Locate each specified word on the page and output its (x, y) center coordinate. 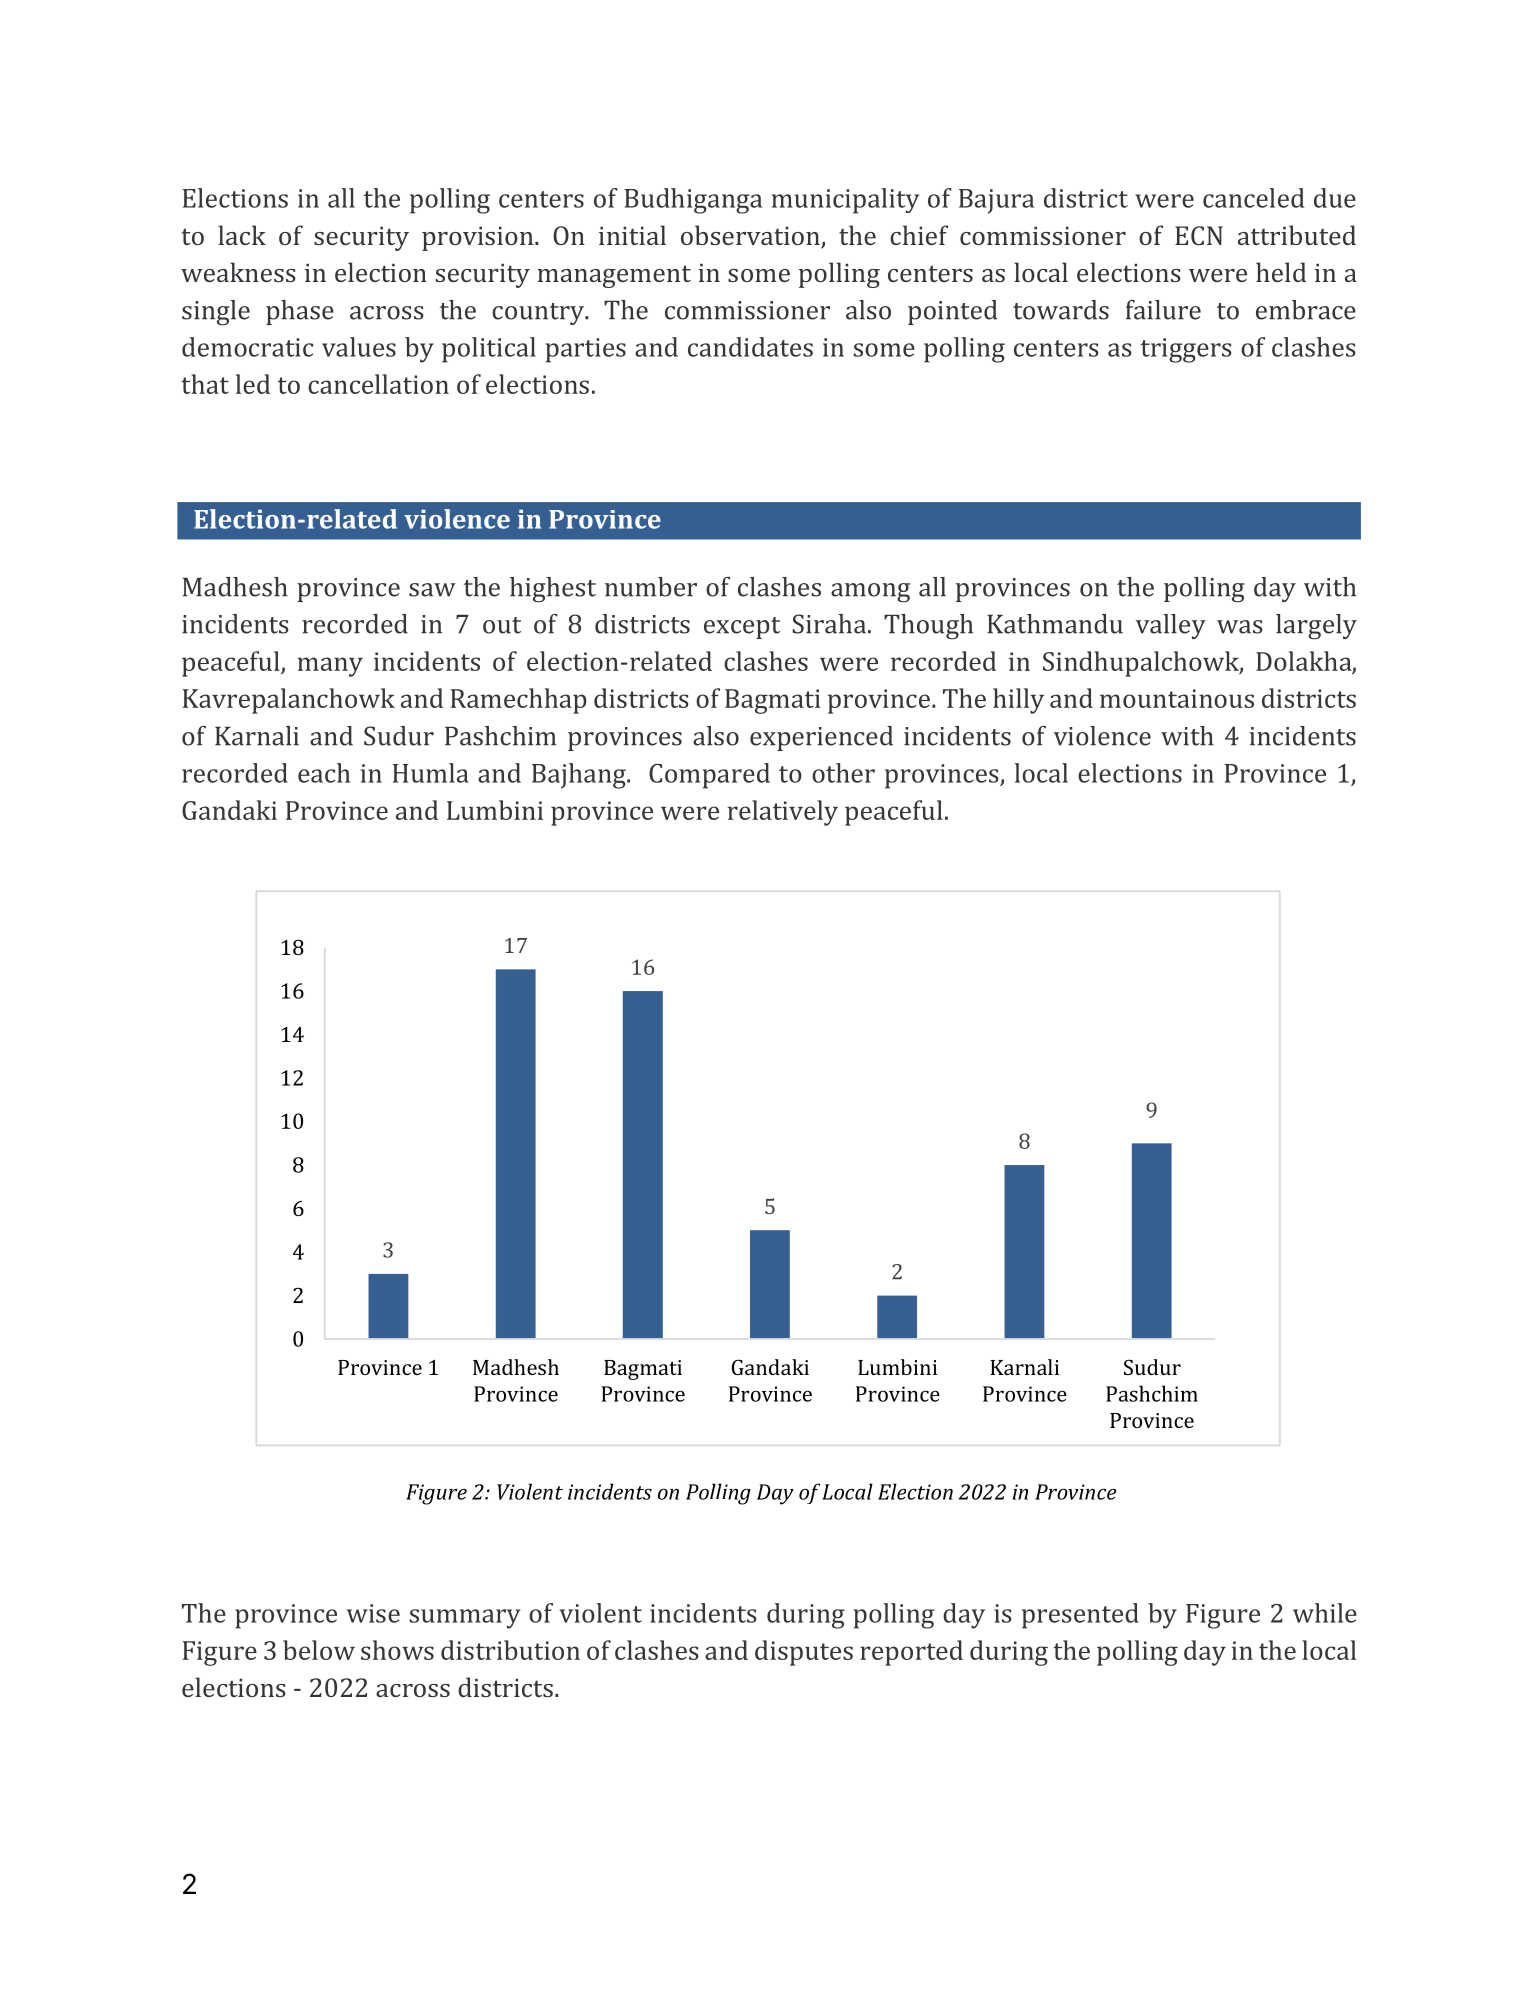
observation (751, 236)
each (324, 773)
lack (242, 235)
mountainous (1177, 698)
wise (373, 1613)
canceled (1253, 198)
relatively (783, 813)
